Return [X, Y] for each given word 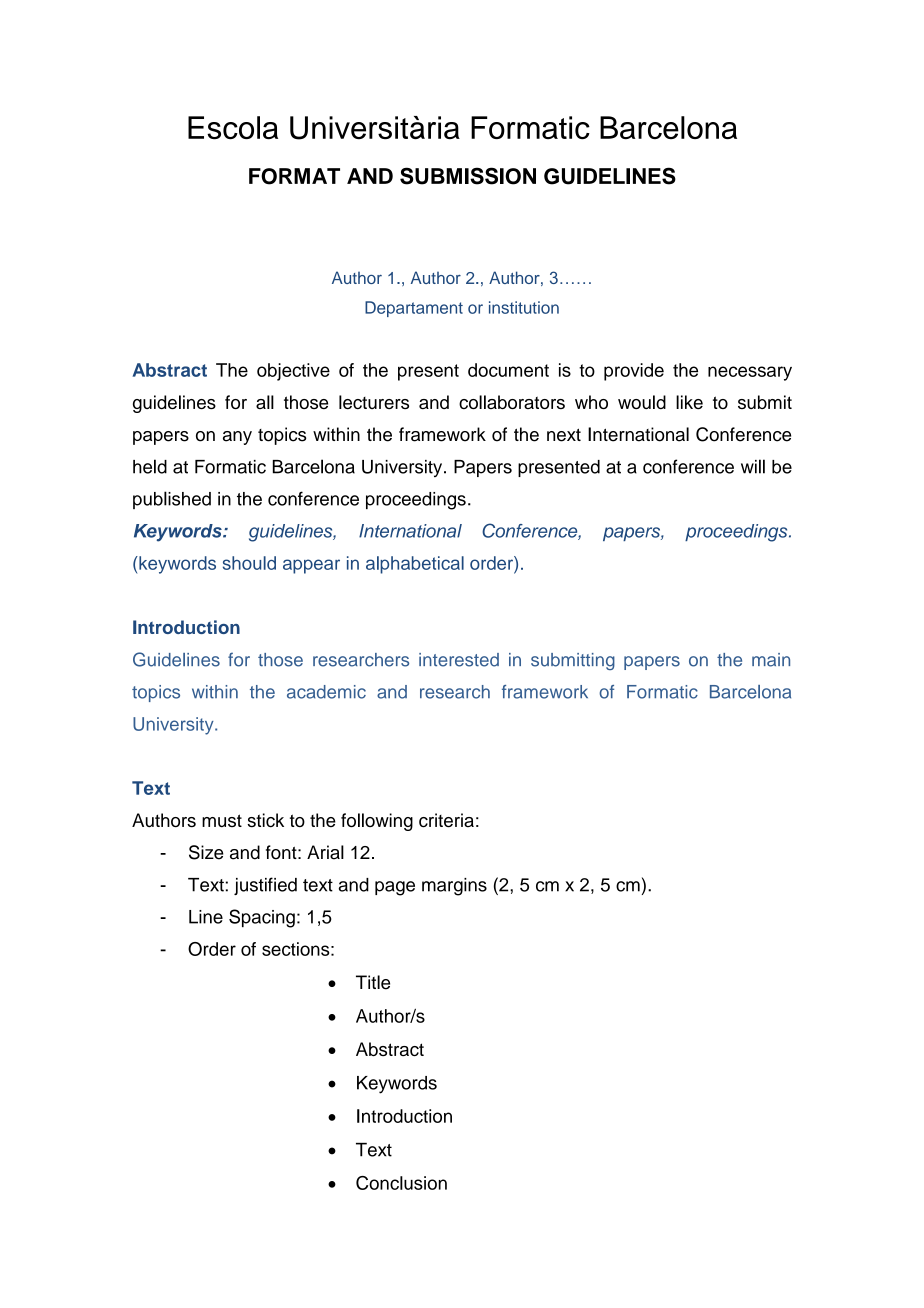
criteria [446, 820]
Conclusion [401, 1183]
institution [524, 307]
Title [373, 982]
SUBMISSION [468, 176]
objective [293, 372]
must [222, 820]
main [771, 660]
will [753, 466]
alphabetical [415, 565]
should [249, 563]
